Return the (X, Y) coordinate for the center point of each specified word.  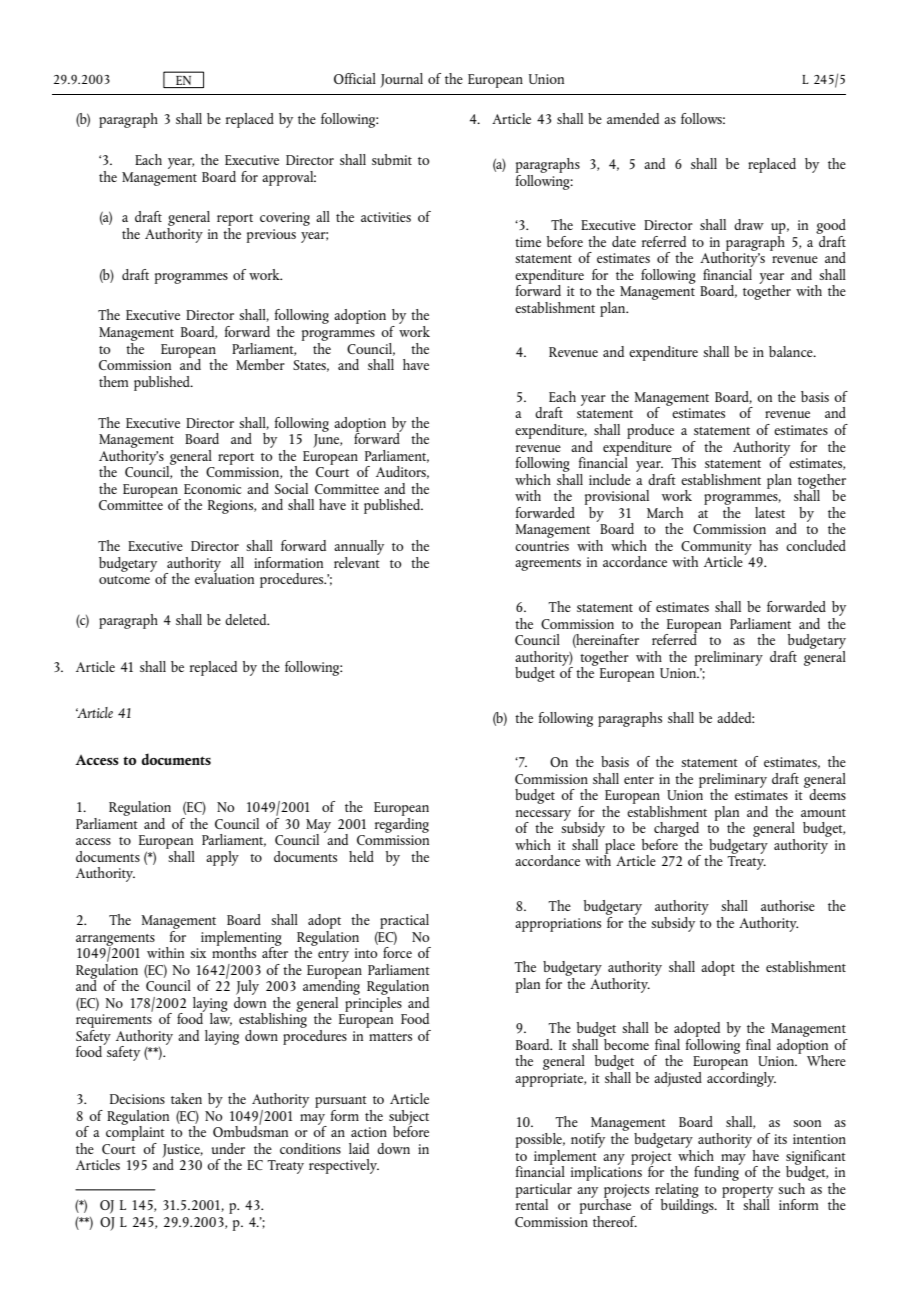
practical (404, 921)
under (228, 1148)
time (528, 242)
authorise (788, 905)
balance (792, 351)
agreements (548, 565)
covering (285, 219)
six (198, 953)
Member (260, 364)
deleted (247, 619)
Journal (401, 80)
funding (717, 1172)
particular (544, 1191)
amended (633, 118)
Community (716, 549)
